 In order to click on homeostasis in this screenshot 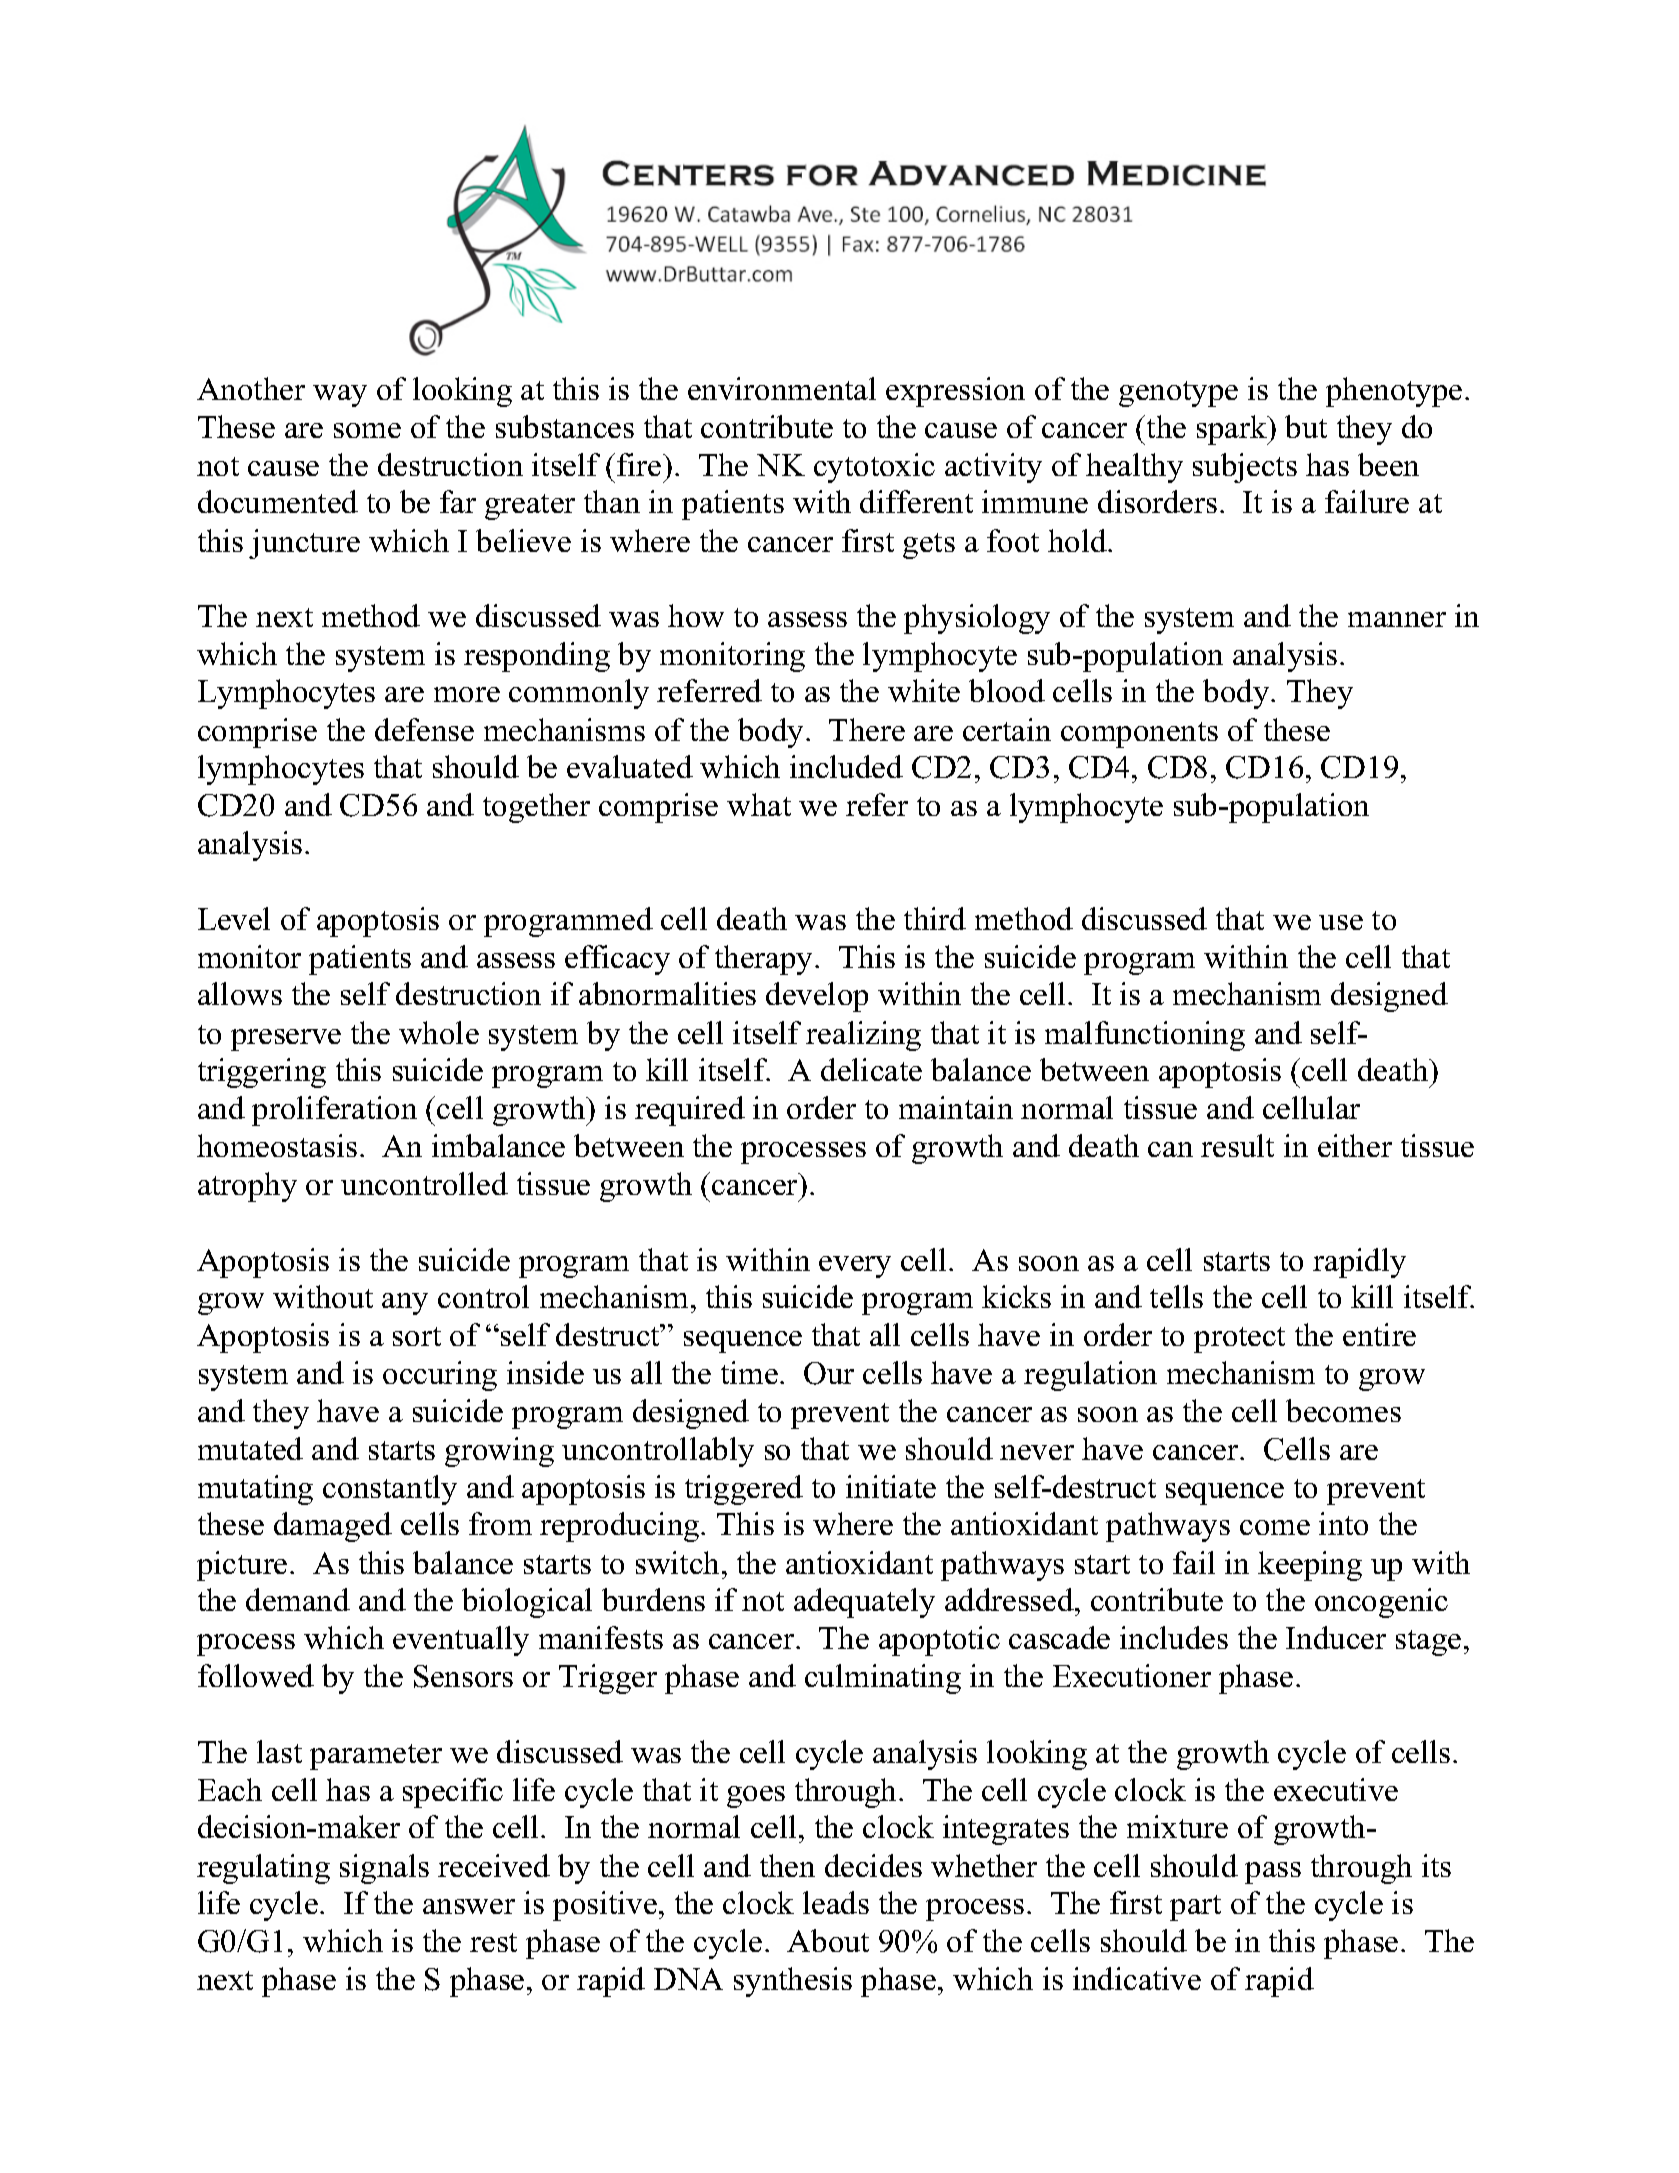, I will do `click(277, 1145)`.
